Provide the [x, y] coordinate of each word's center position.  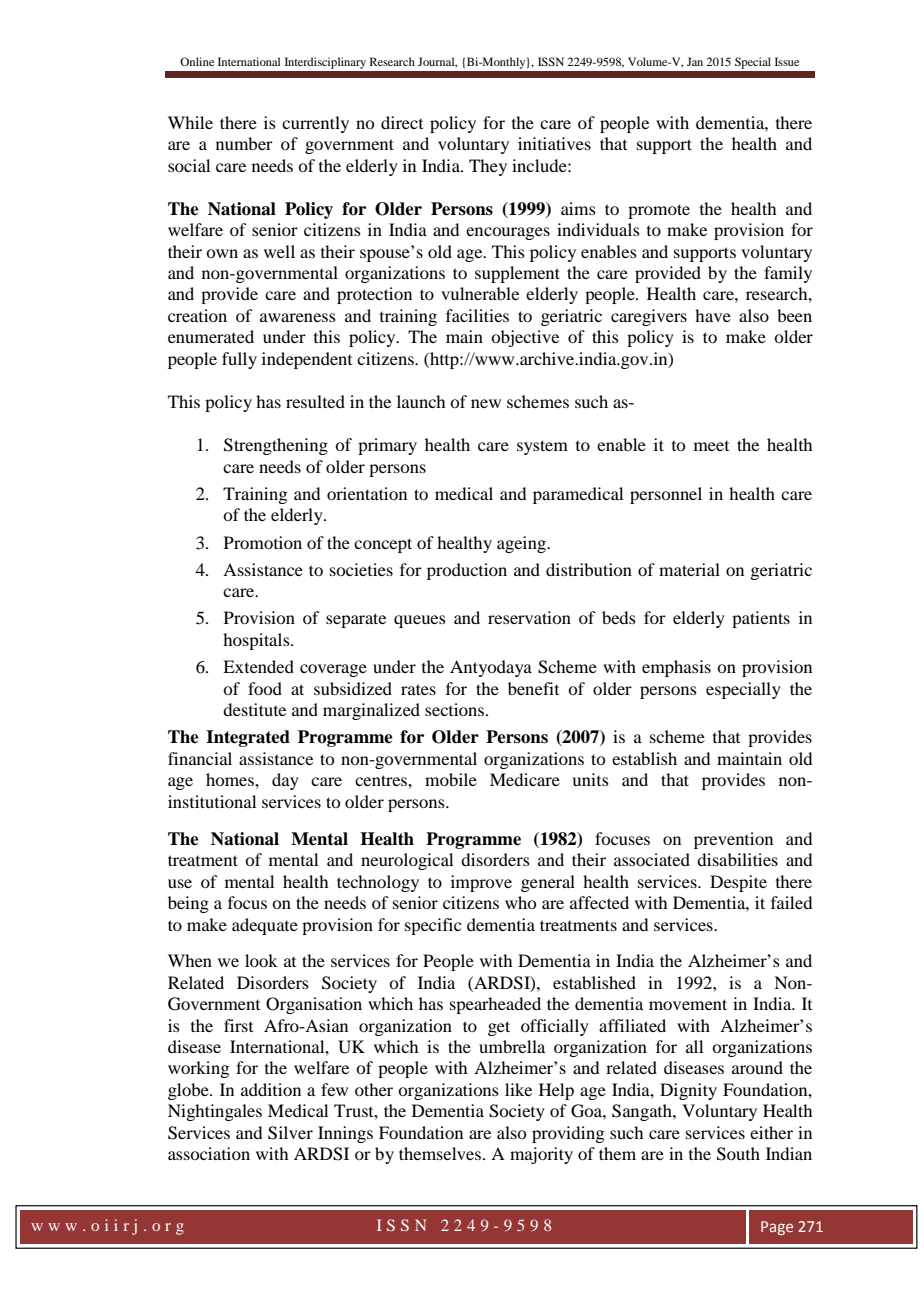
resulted [315, 401]
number [244, 143]
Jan [695, 61]
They [488, 167]
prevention [733, 840]
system [542, 447]
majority [541, 1155]
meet [711, 446]
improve [481, 883]
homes [231, 779]
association [209, 1153]
